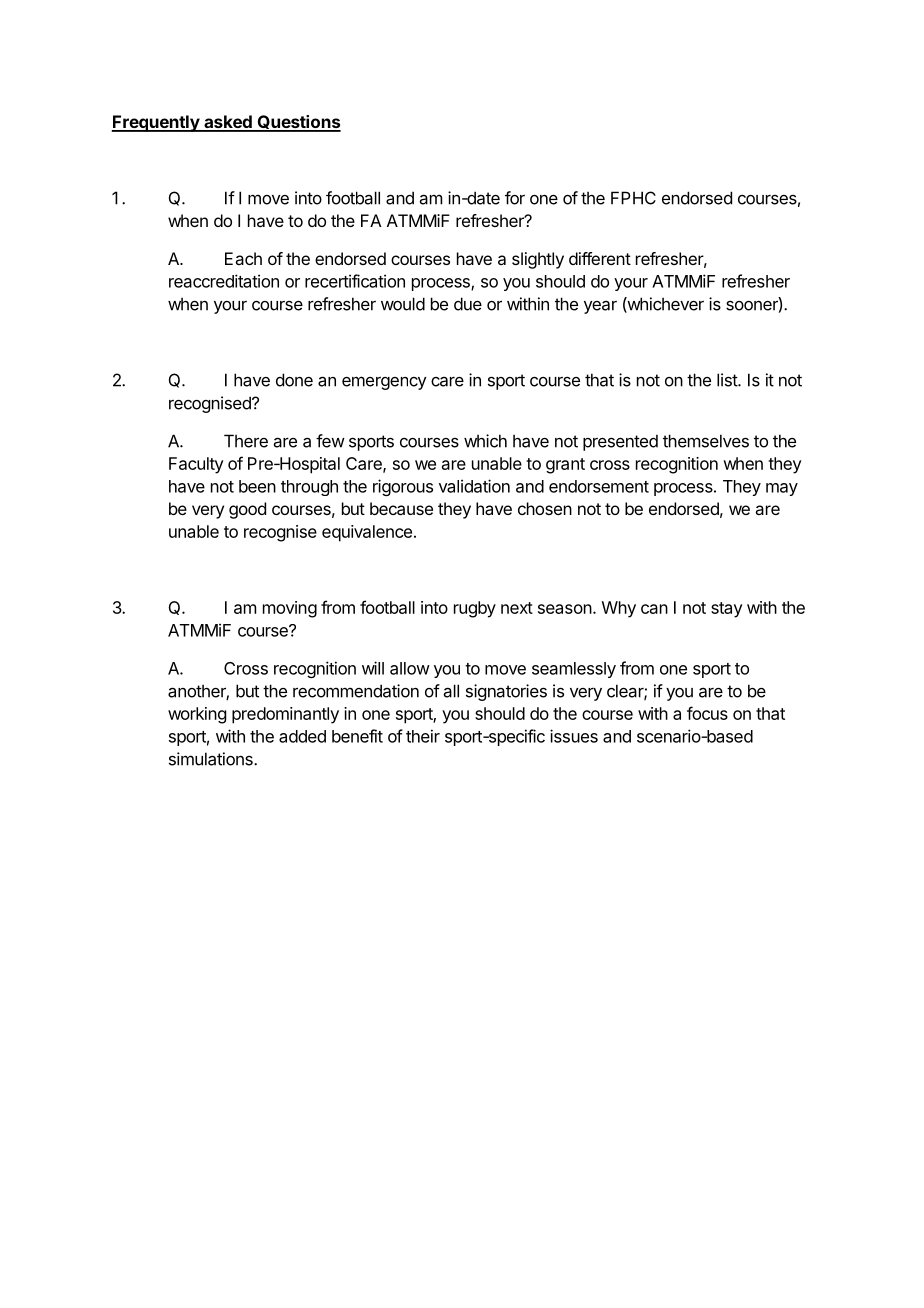 The width and height of the page is (924, 1308). What do you see at coordinates (294, 380) in the page?
I see `done` at bounding box center [294, 380].
